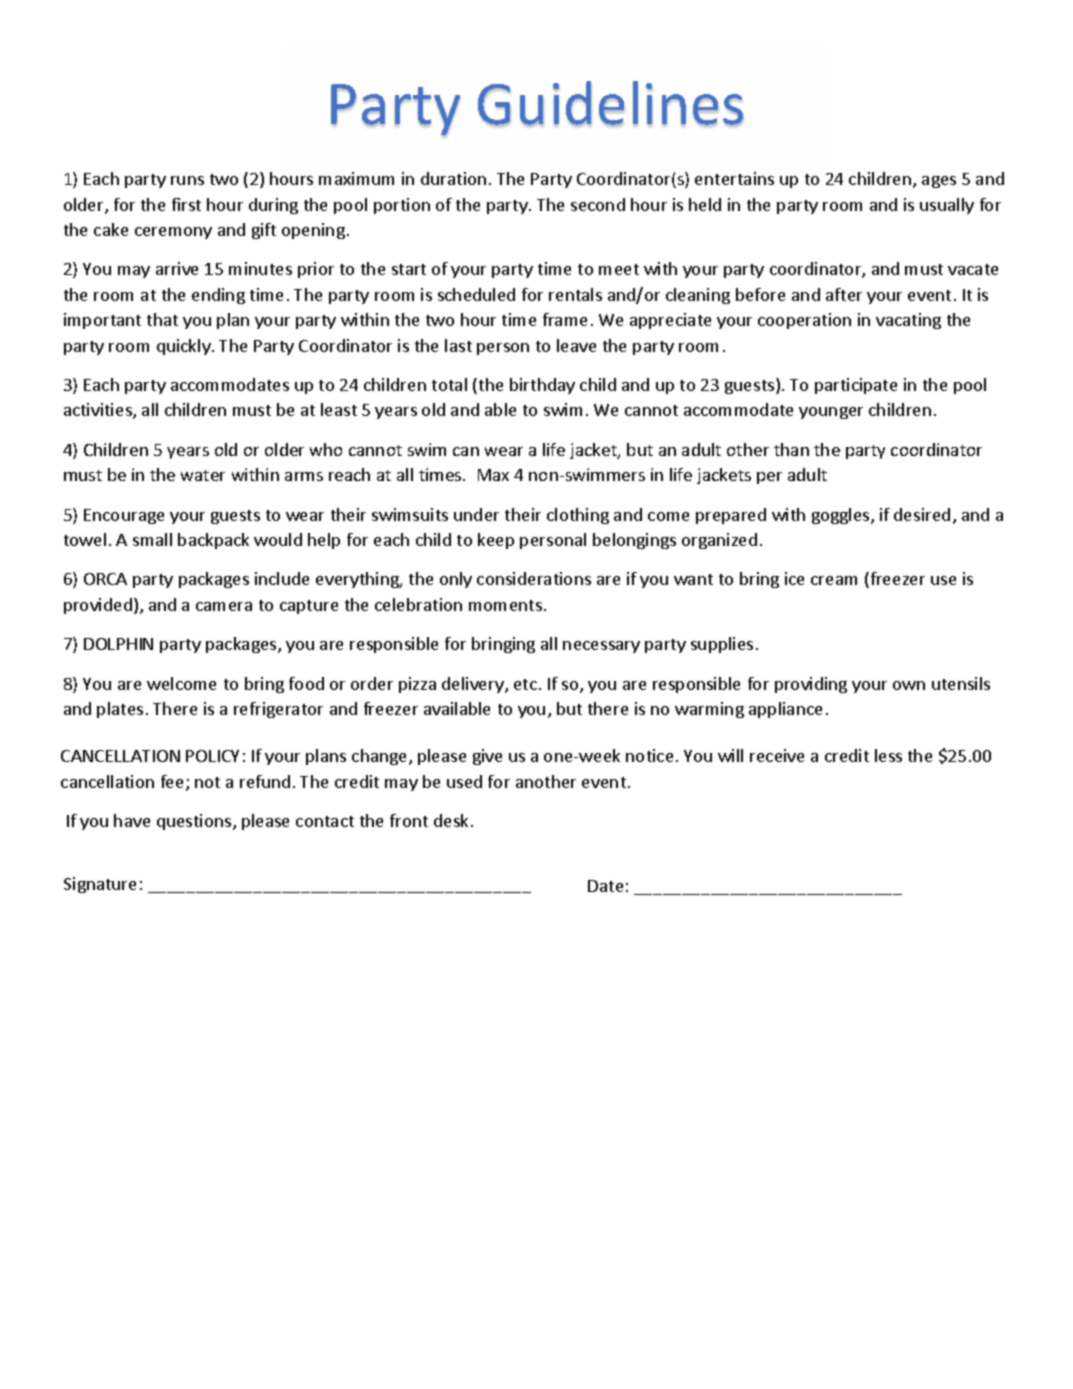 This document has height=1389, width=1073. What do you see at coordinates (187, 180) in the document?
I see `runs` at bounding box center [187, 180].
